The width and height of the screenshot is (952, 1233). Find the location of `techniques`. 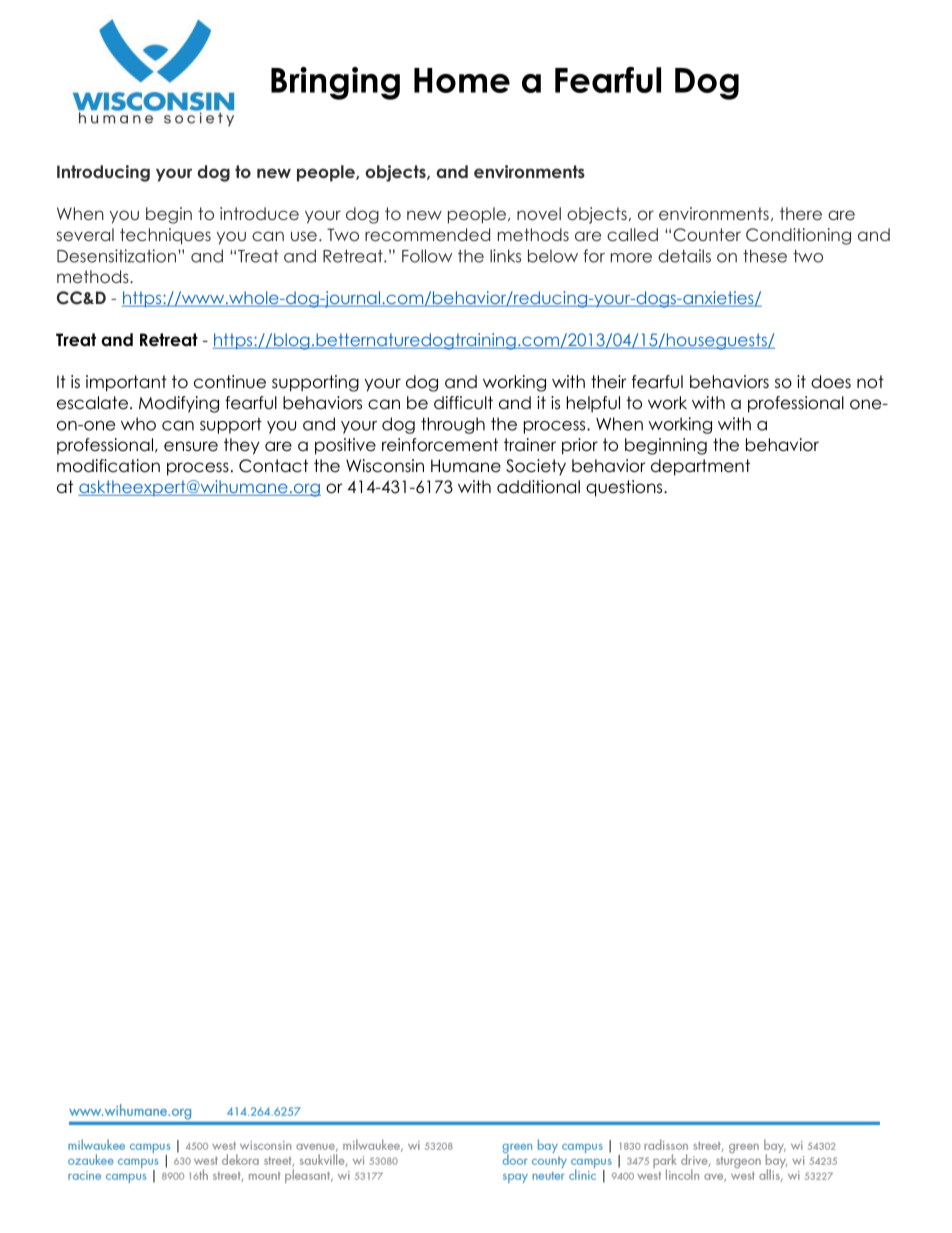

techniques is located at coordinates (165, 236).
